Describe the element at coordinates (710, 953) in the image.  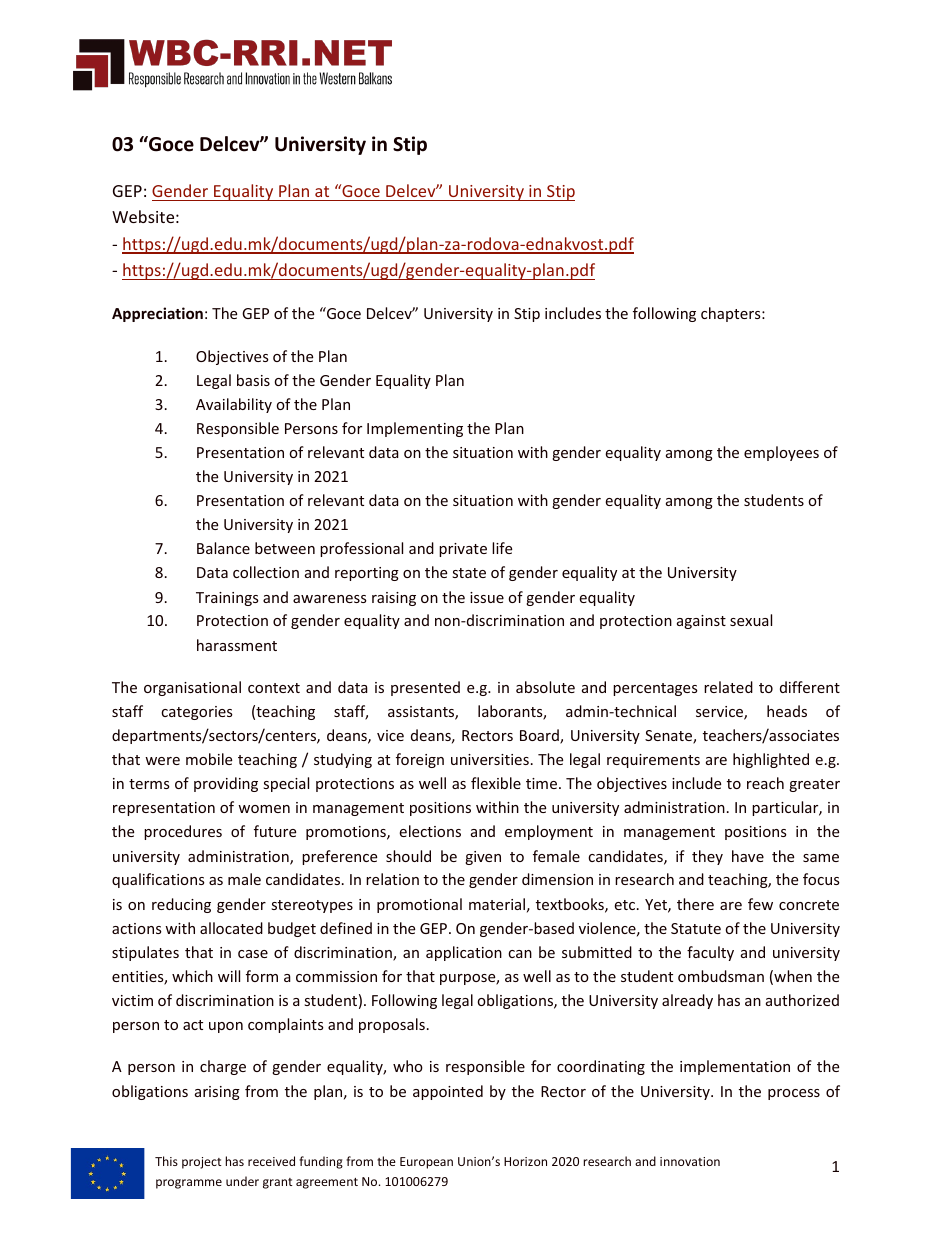
I see `faculty` at that location.
